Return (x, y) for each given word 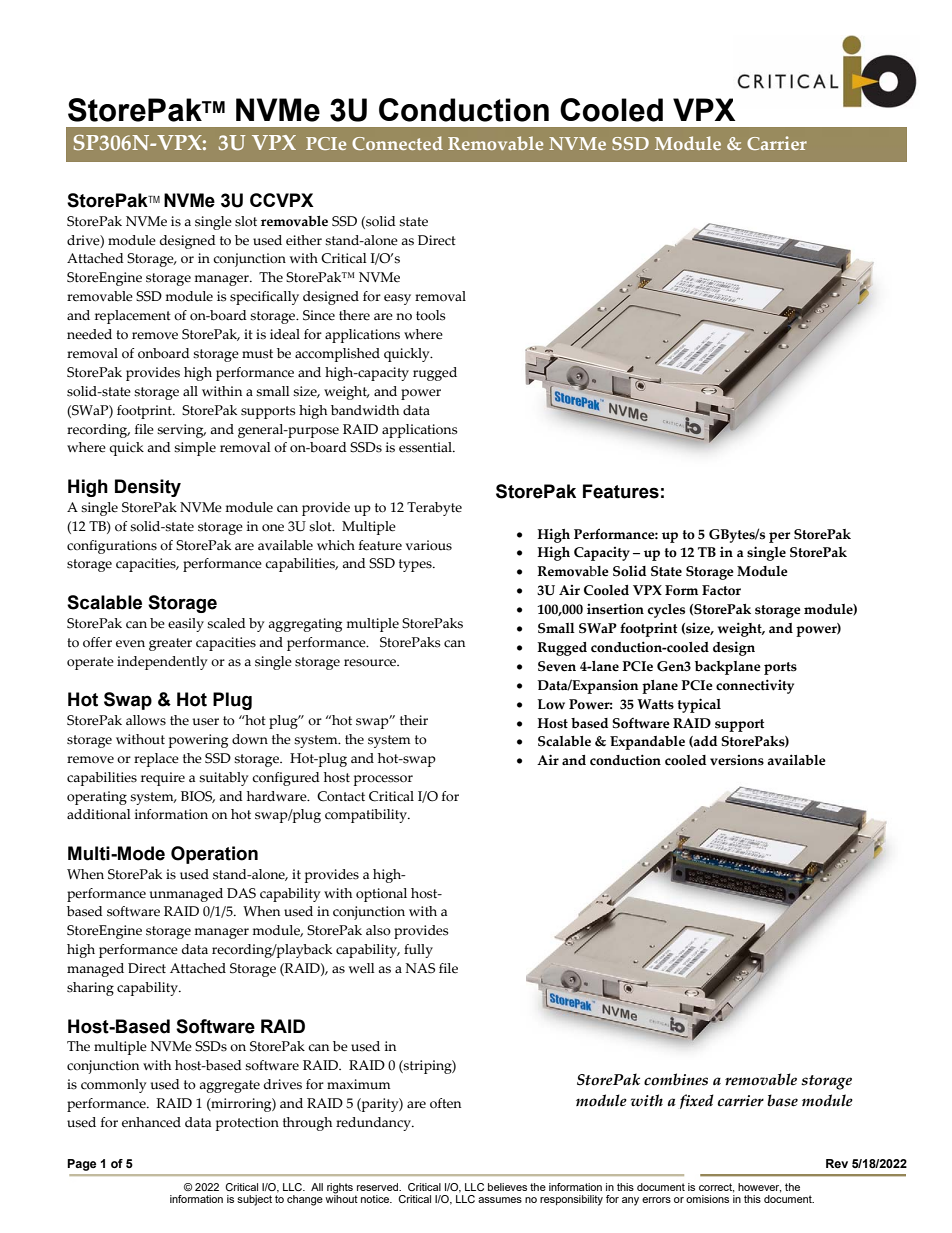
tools (430, 315)
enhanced (151, 1122)
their (414, 720)
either (304, 240)
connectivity (755, 686)
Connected (397, 143)
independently (162, 663)
